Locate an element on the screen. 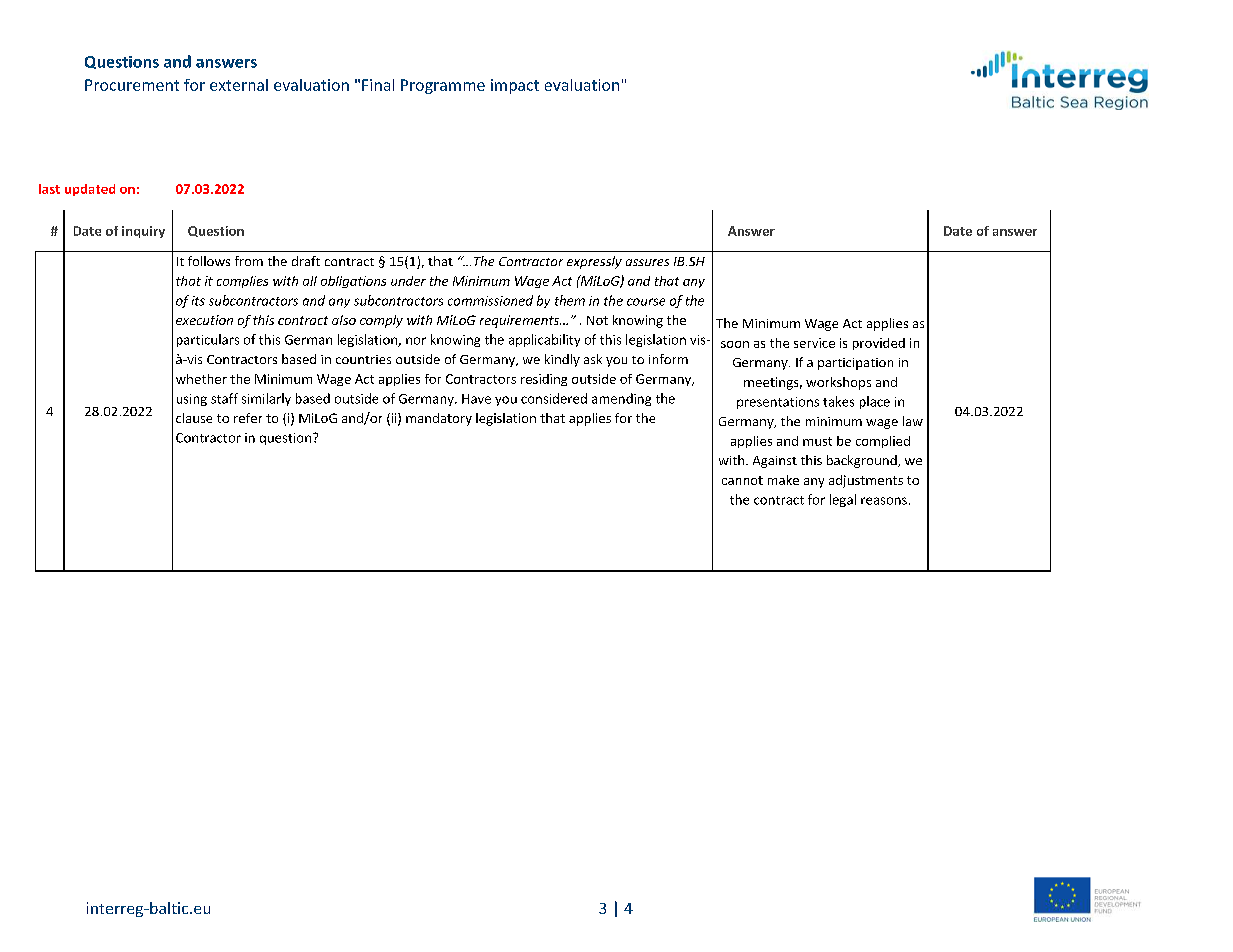 Image resolution: width=1233 pixels, height=952 pixels. clause is located at coordinates (194, 418).
